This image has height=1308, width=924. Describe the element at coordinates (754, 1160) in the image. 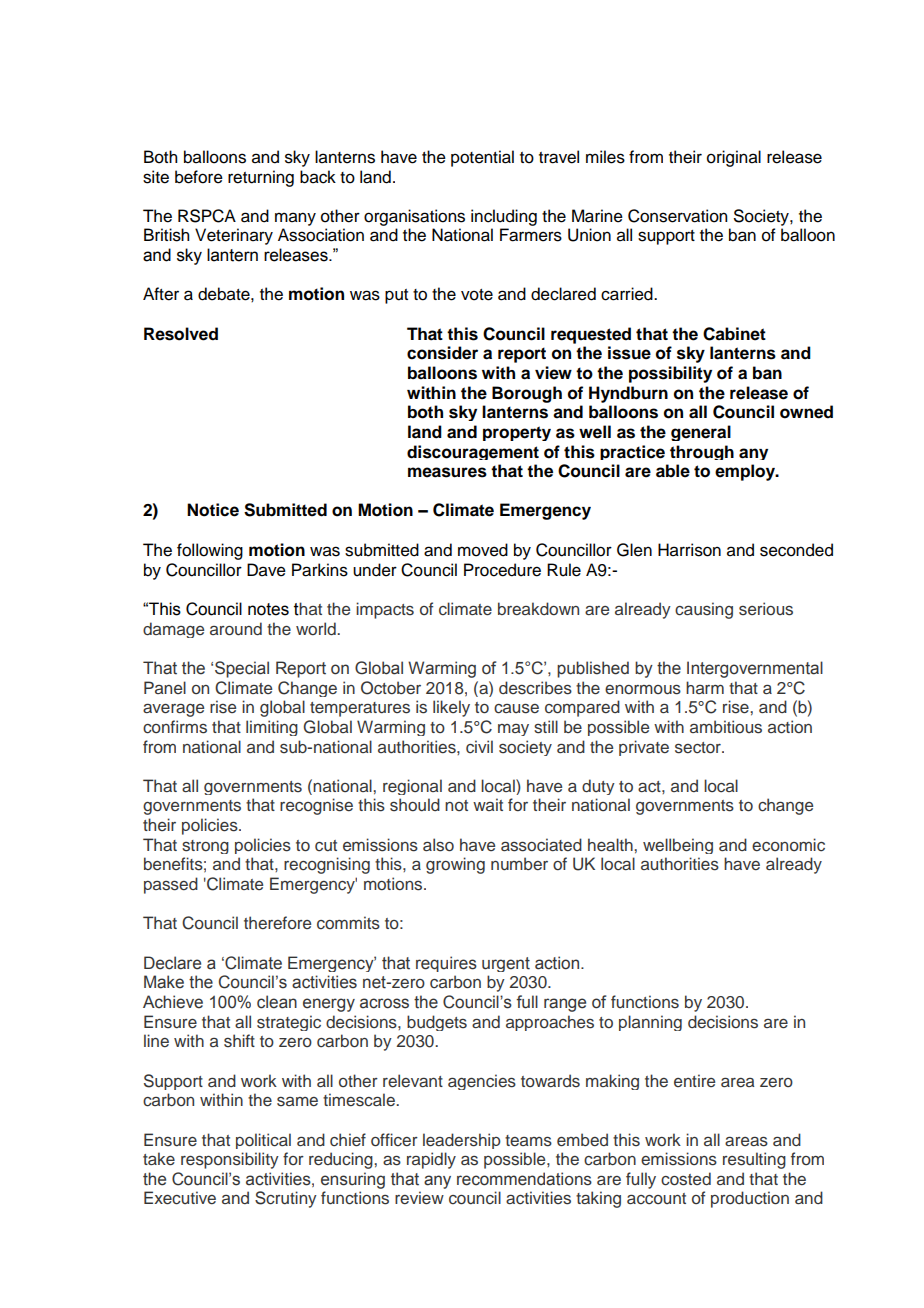

I see `resulting` at that location.
